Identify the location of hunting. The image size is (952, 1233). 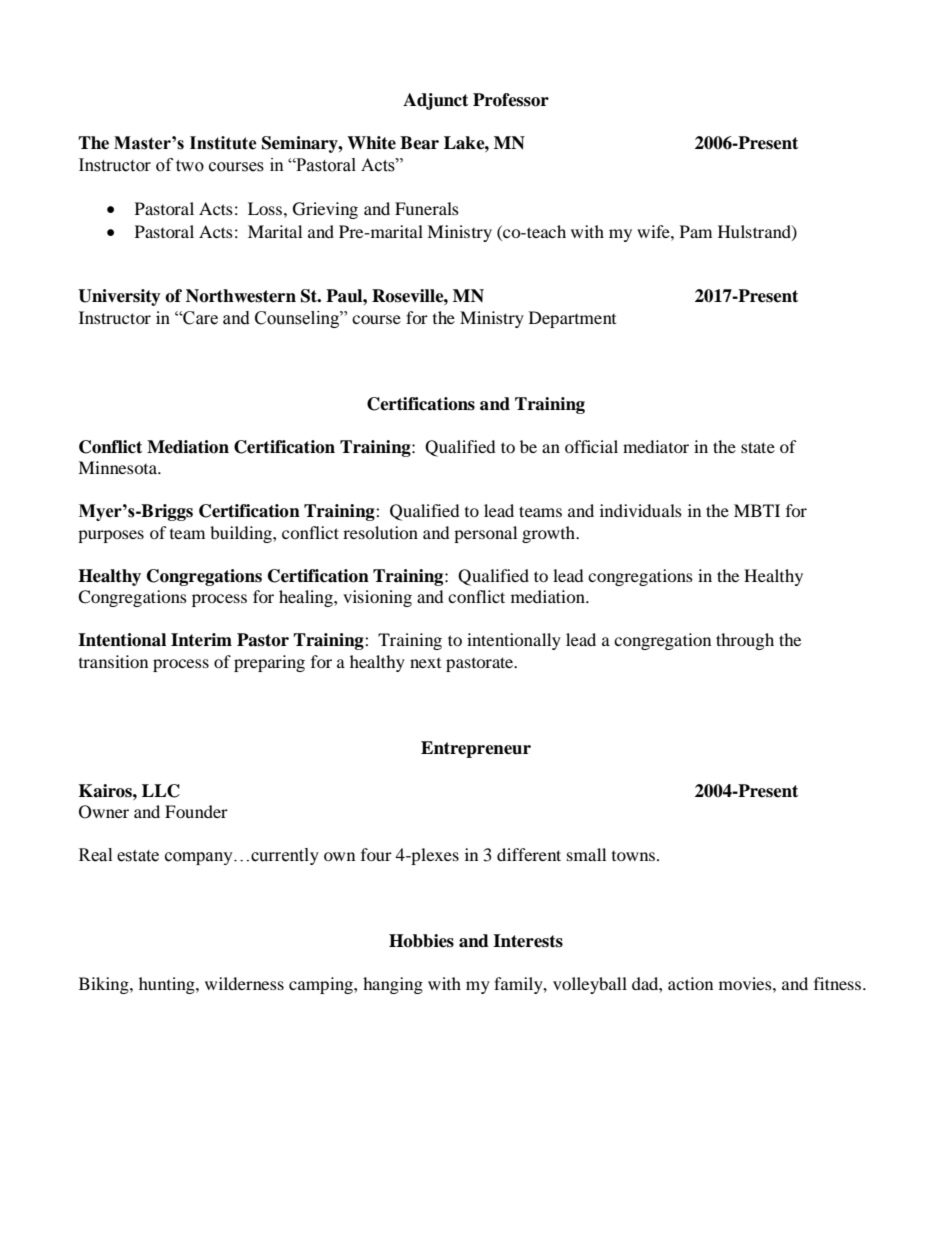
(168, 985).
